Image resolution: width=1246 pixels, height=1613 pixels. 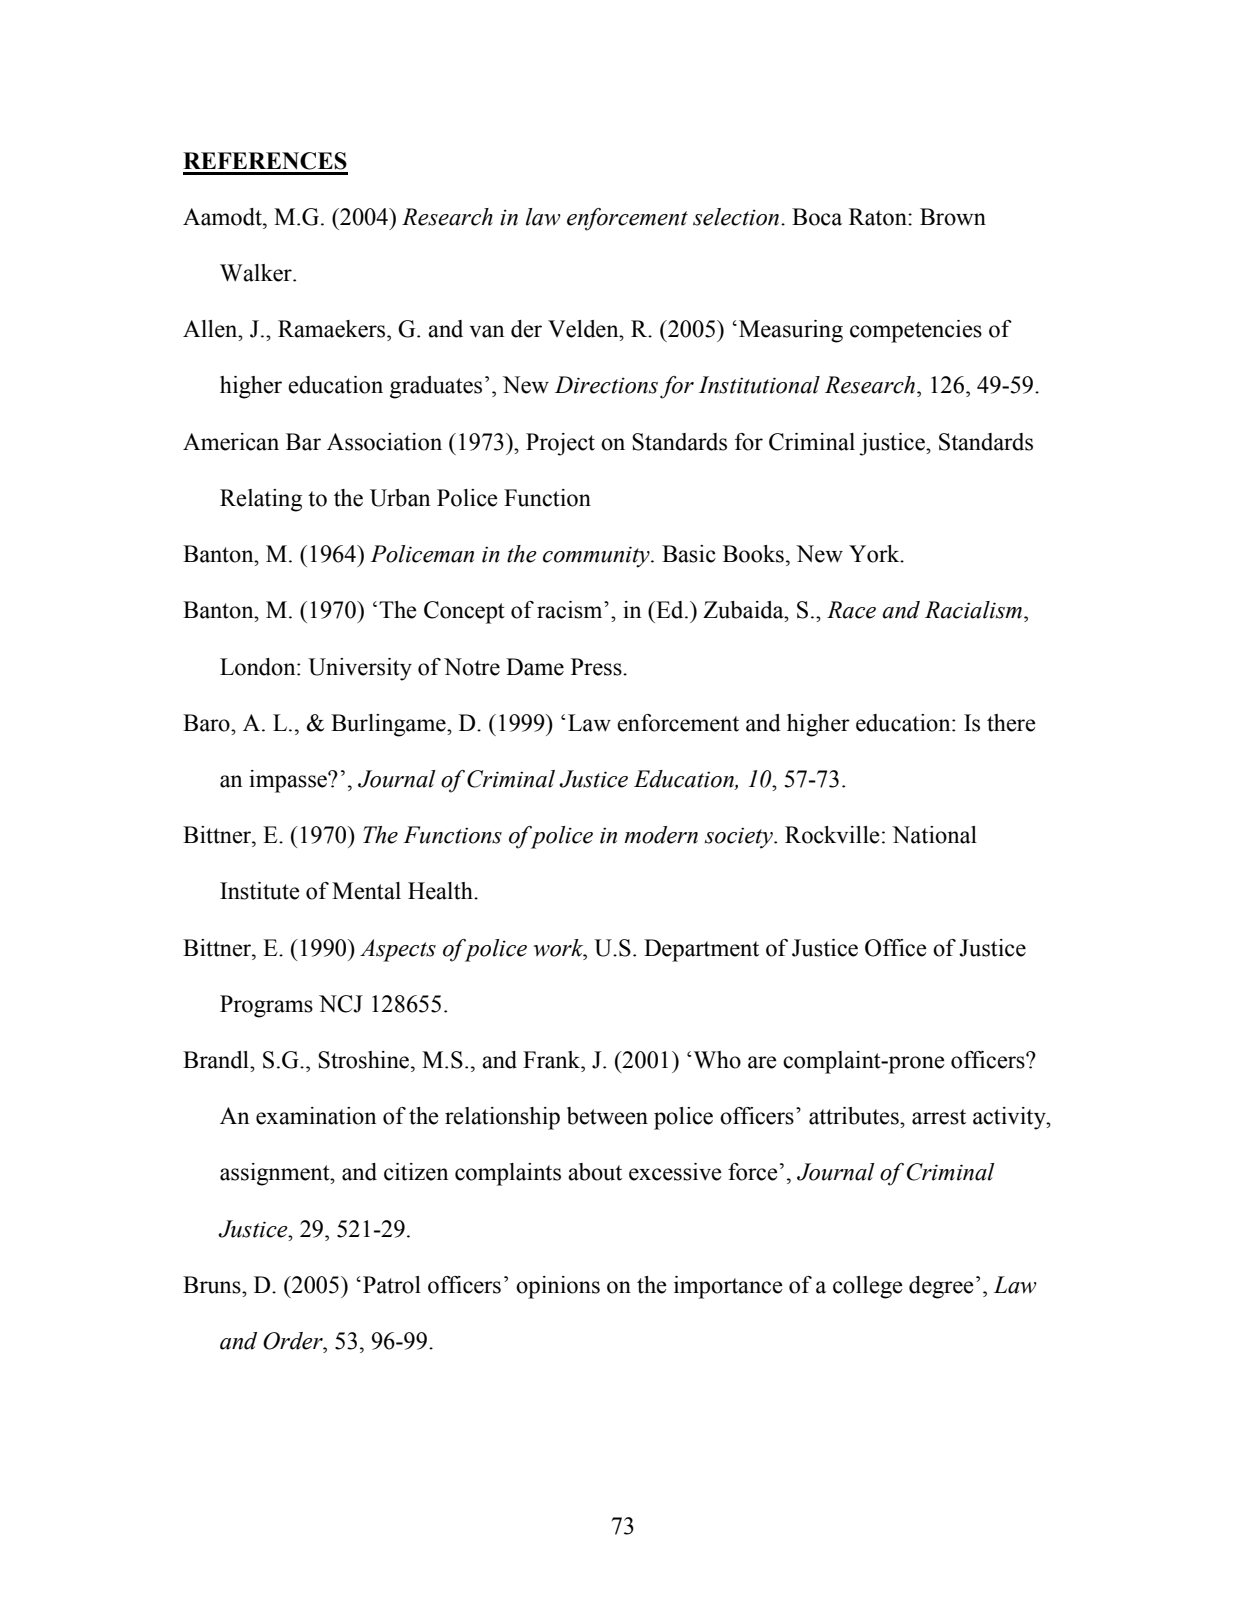 What do you see at coordinates (261, 500) in the screenshot?
I see `Relating` at bounding box center [261, 500].
